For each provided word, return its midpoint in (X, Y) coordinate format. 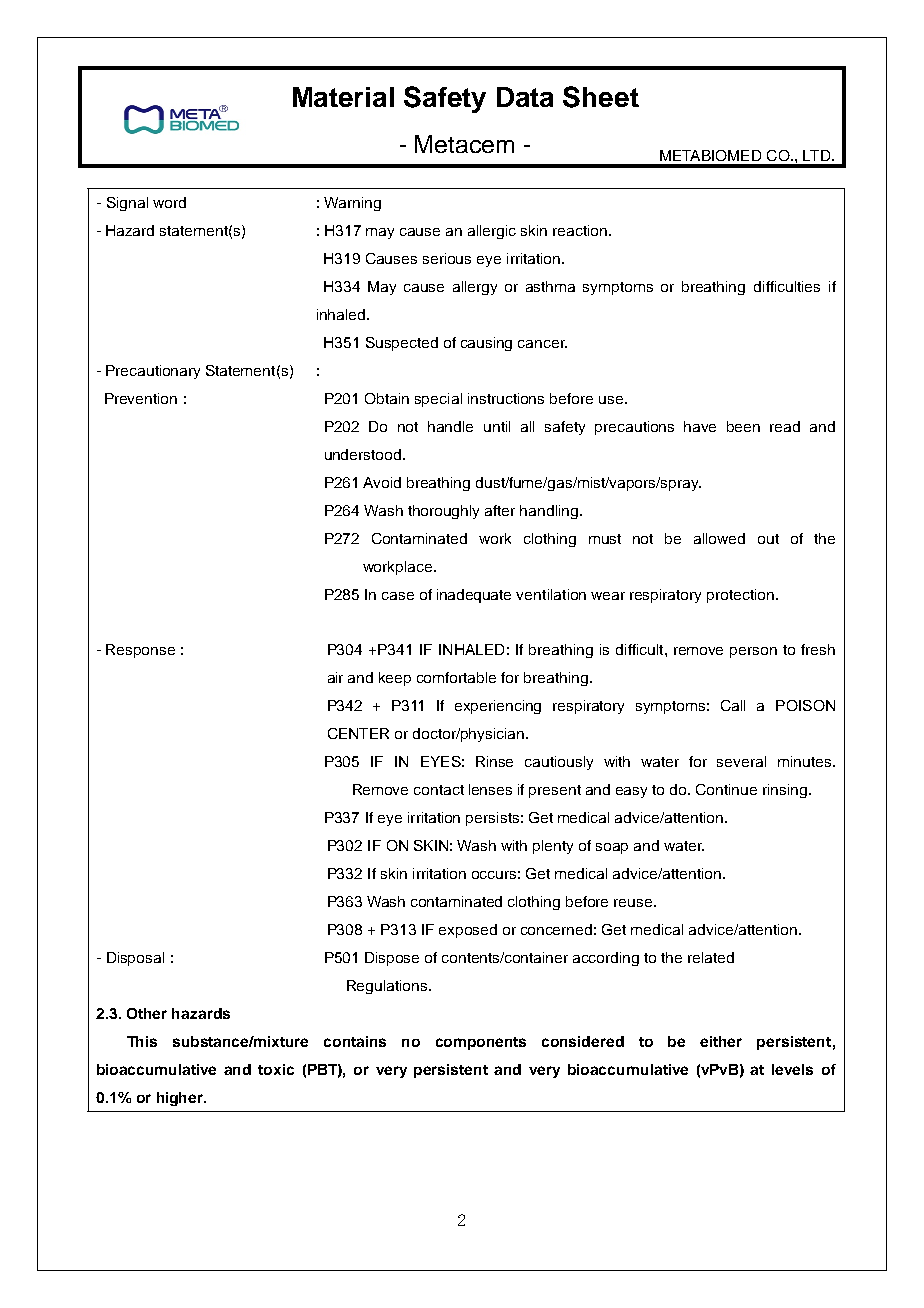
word (169, 202)
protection (742, 596)
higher (181, 1099)
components (481, 1043)
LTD (816, 155)
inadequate (474, 596)
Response (140, 651)
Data (525, 97)
